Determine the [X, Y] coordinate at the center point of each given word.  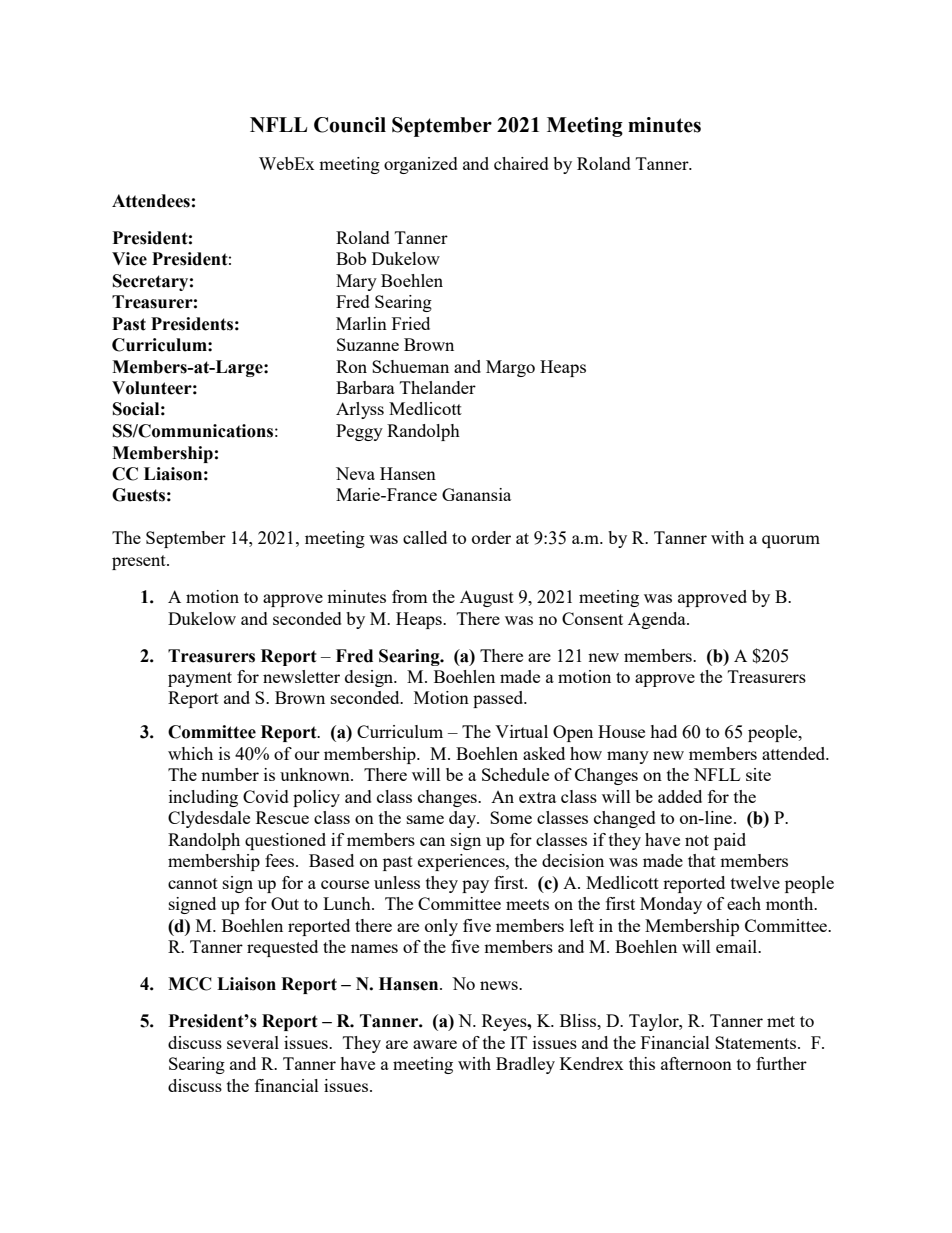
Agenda [658, 620]
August [487, 598]
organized [421, 165]
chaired [521, 163]
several [253, 1042]
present [140, 562]
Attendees [151, 201]
